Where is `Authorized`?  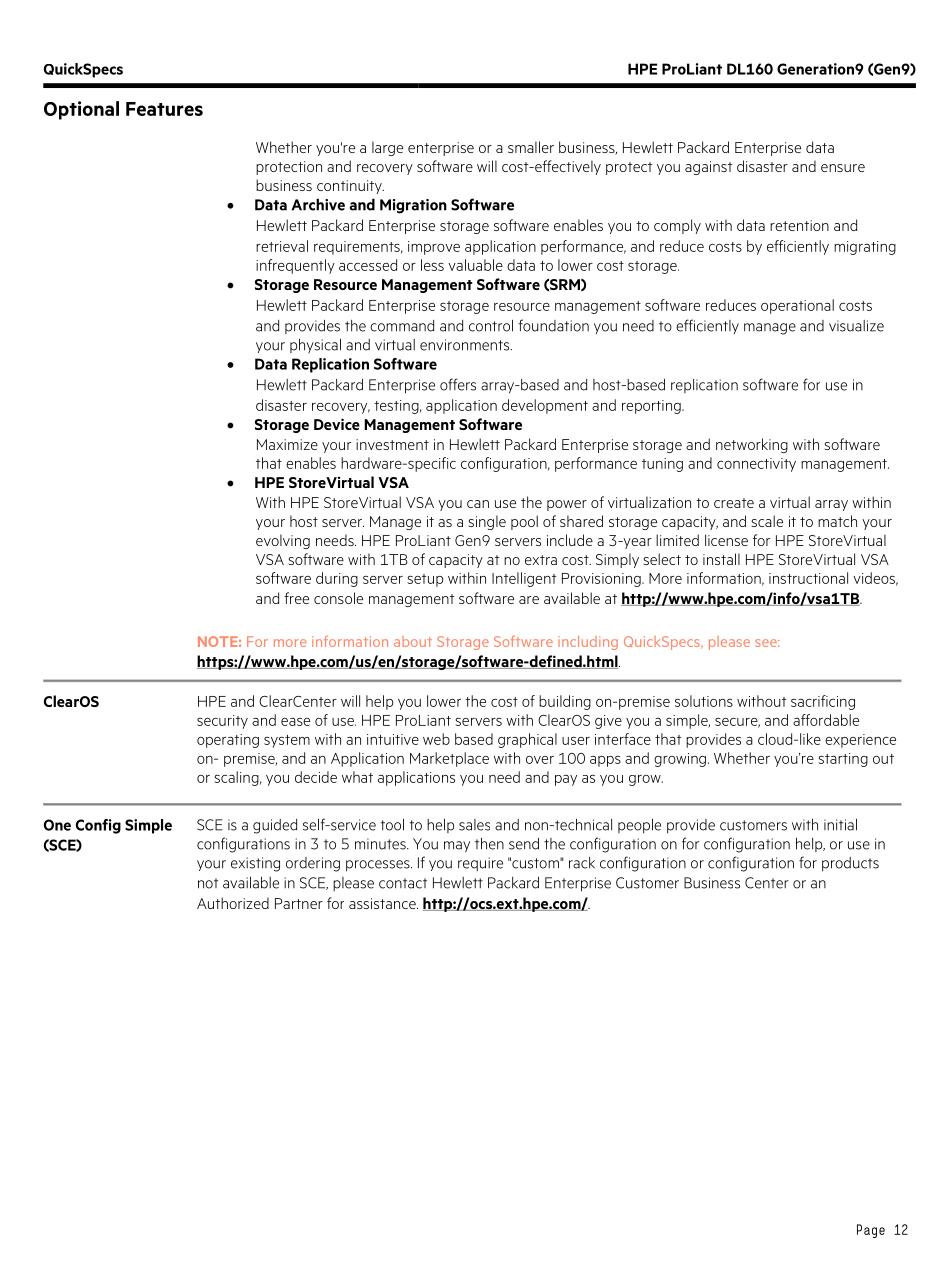
Authorized is located at coordinates (233, 903).
